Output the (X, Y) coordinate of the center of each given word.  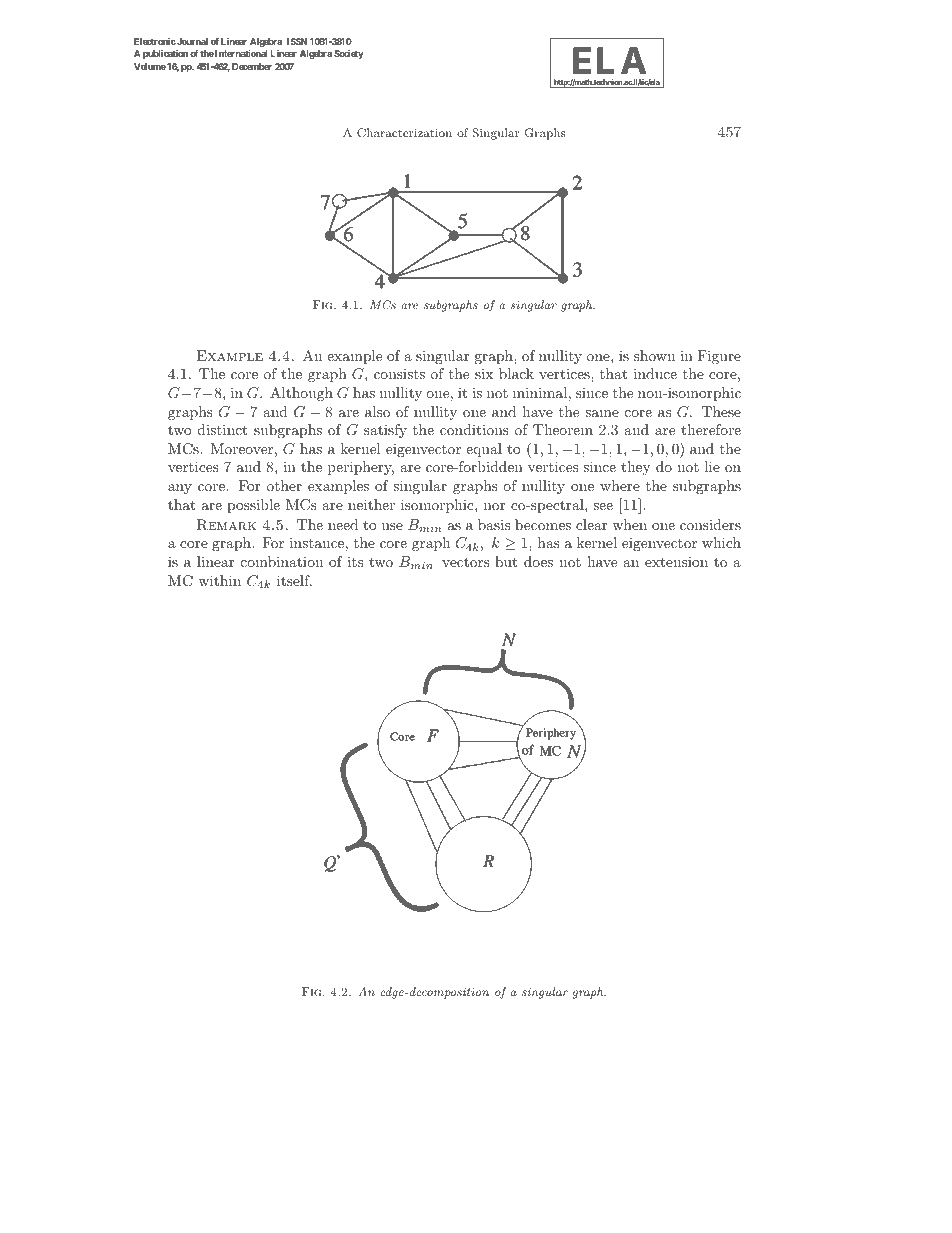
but (506, 561)
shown (654, 355)
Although (301, 394)
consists (399, 373)
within (219, 580)
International (241, 53)
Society (349, 54)
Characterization (404, 132)
